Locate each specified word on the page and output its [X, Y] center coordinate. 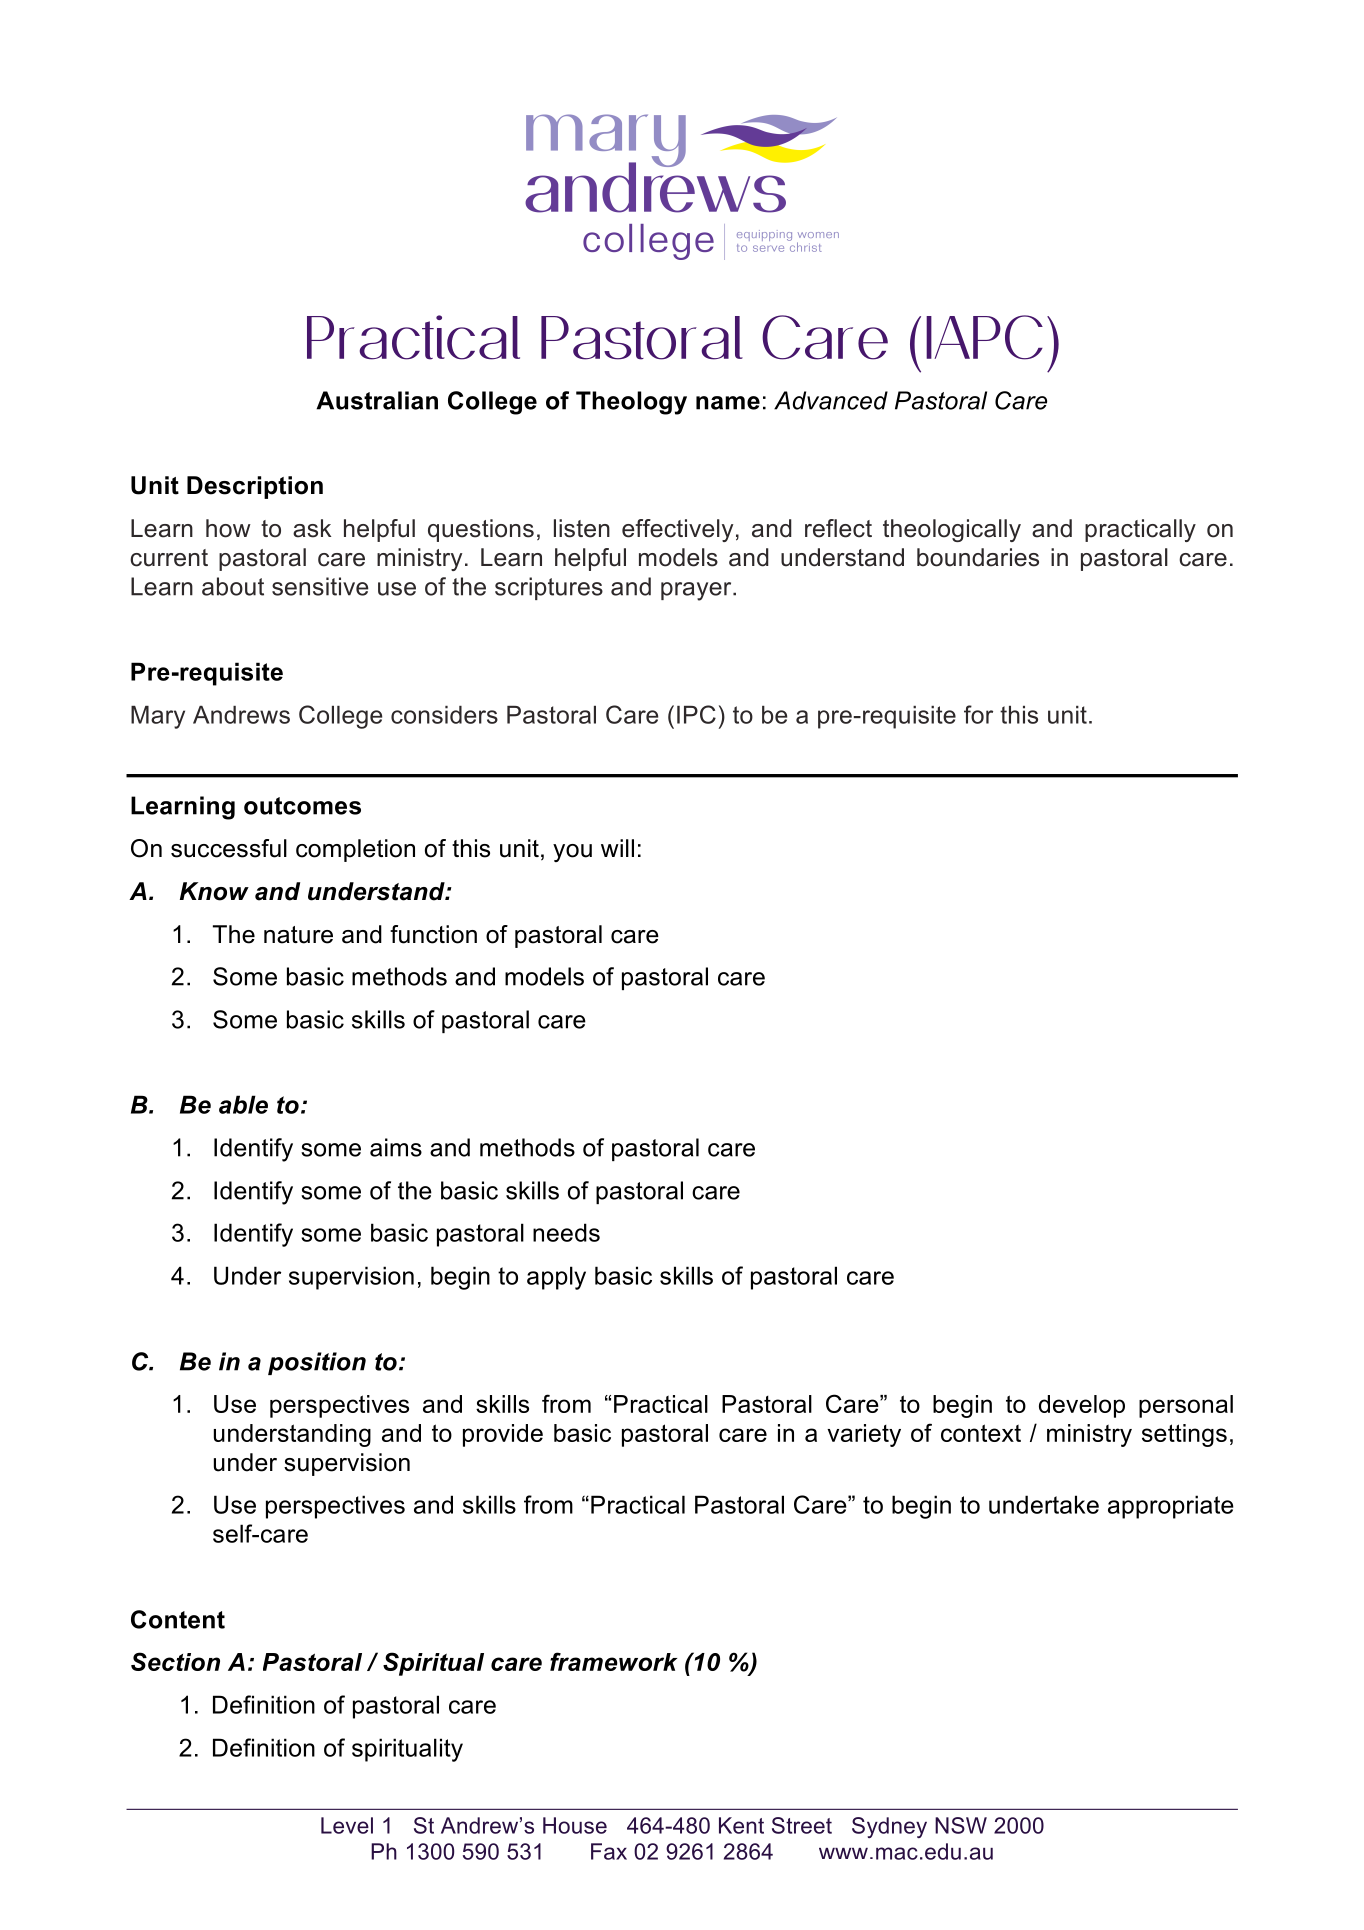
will [617, 848]
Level [347, 1825]
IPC [696, 714]
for [978, 714]
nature [298, 935]
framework [613, 1661]
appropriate [1171, 1507]
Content [178, 1619]
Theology [631, 403]
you [572, 853]
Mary [158, 717]
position [317, 1363]
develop [1082, 1406]
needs [566, 1232]
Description [255, 487]
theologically [952, 530]
